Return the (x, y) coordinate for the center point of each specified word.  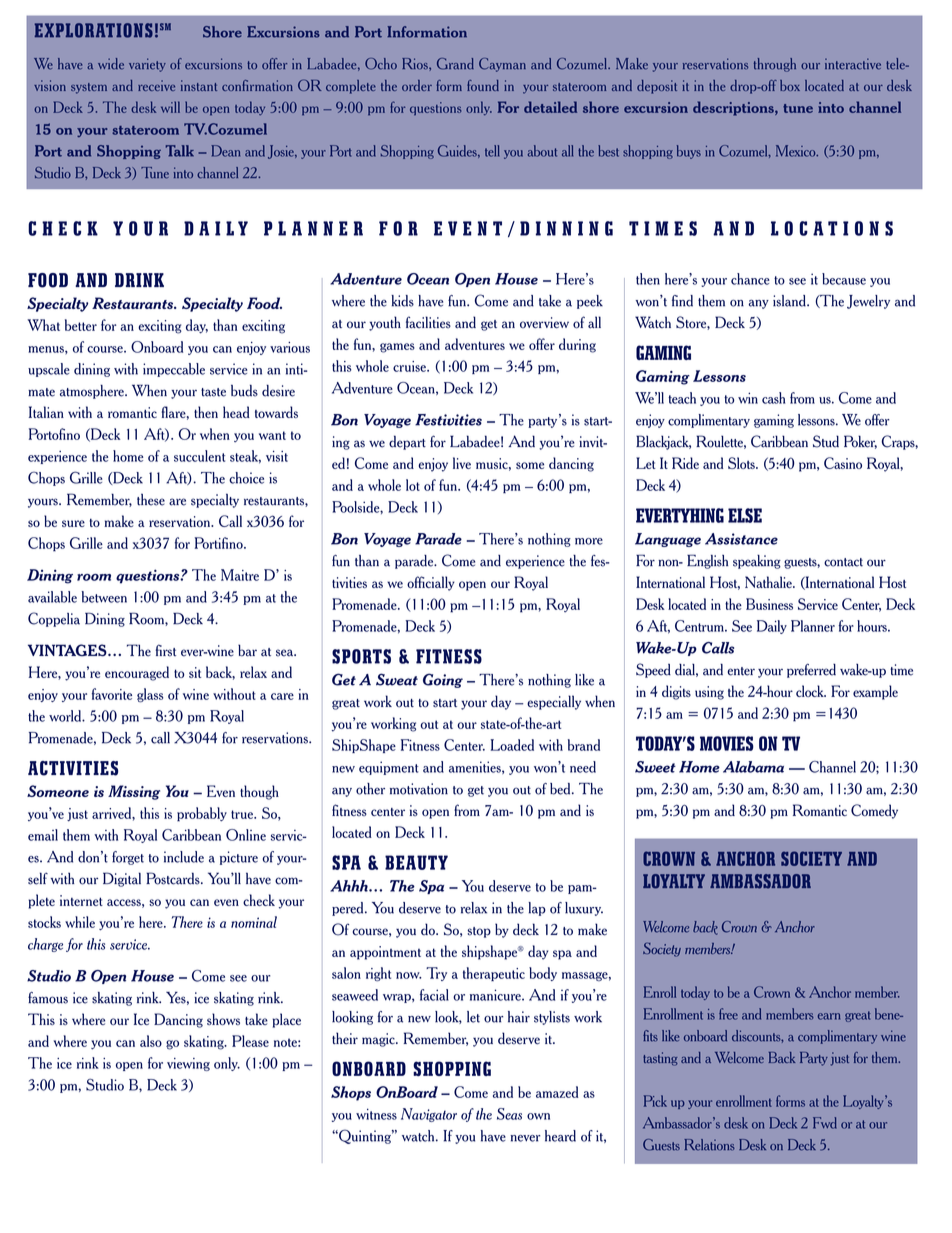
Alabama (753, 767)
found (483, 85)
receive (156, 85)
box (790, 85)
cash (774, 398)
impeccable (174, 370)
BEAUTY (416, 862)
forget (128, 858)
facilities (428, 322)
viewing (188, 1064)
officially (431, 583)
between (104, 597)
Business (769, 604)
